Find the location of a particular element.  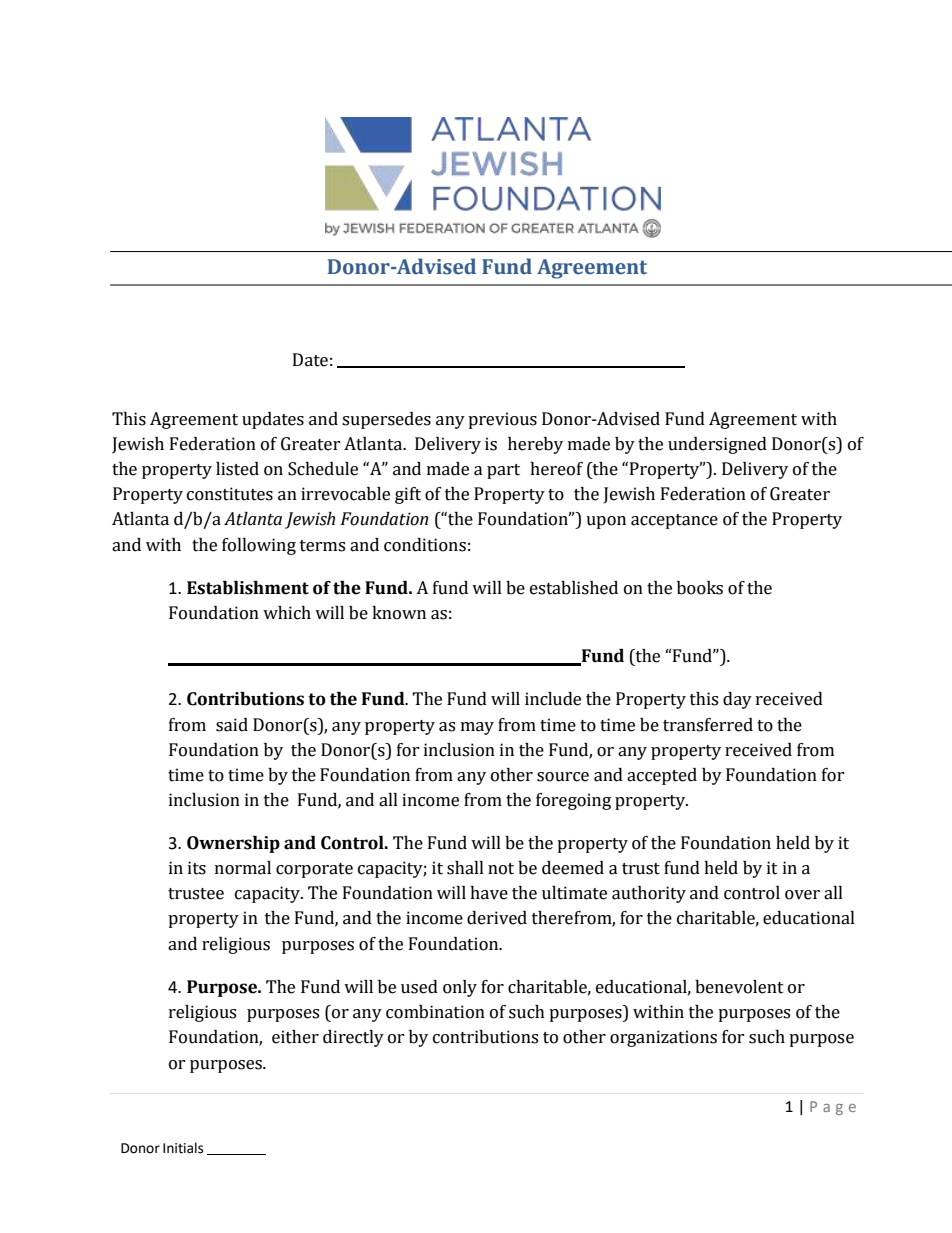

previous is located at coordinates (502, 420).
